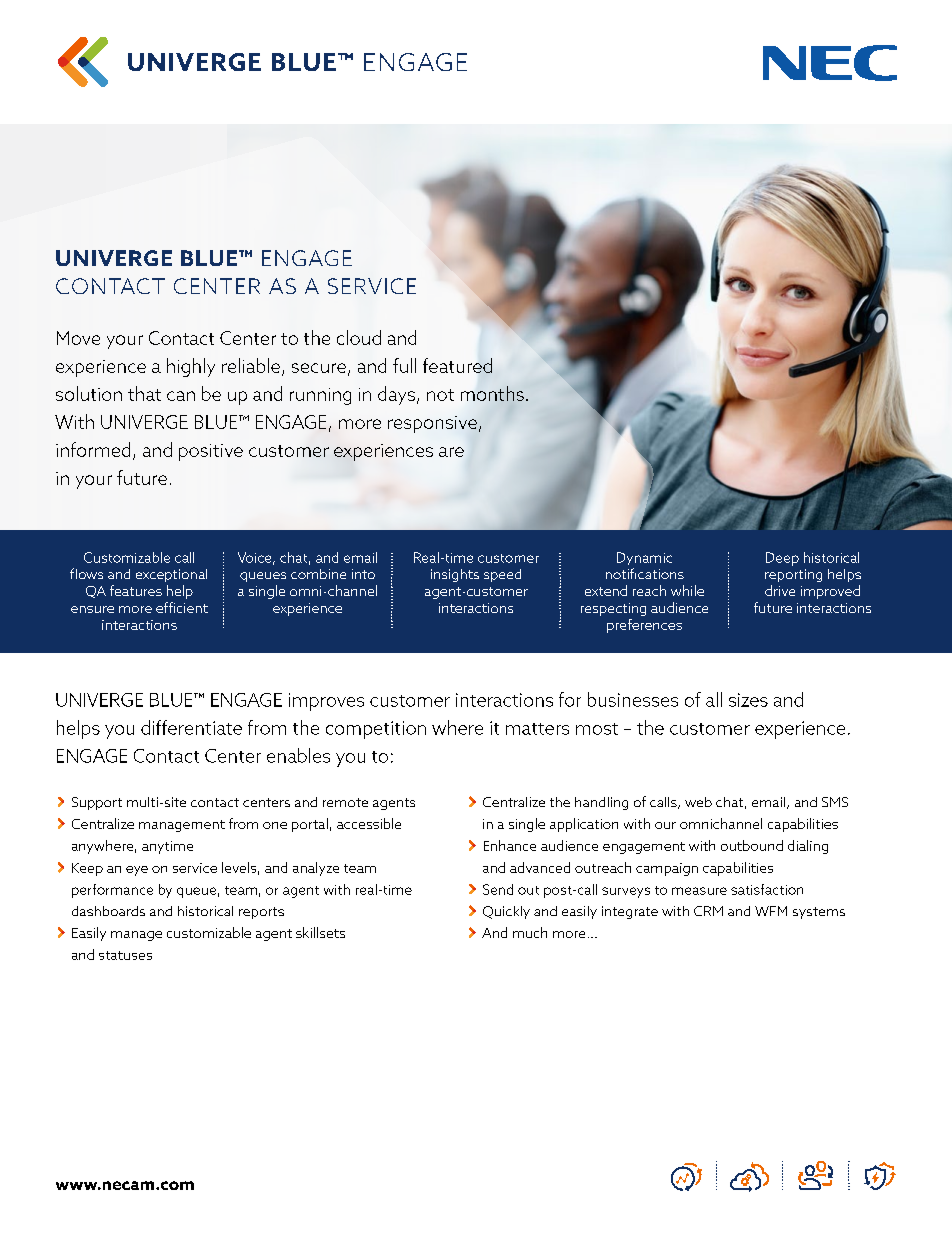  What do you see at coordinates (492, 393) in the image?
I see `months` at bounding box center [492, 393].
